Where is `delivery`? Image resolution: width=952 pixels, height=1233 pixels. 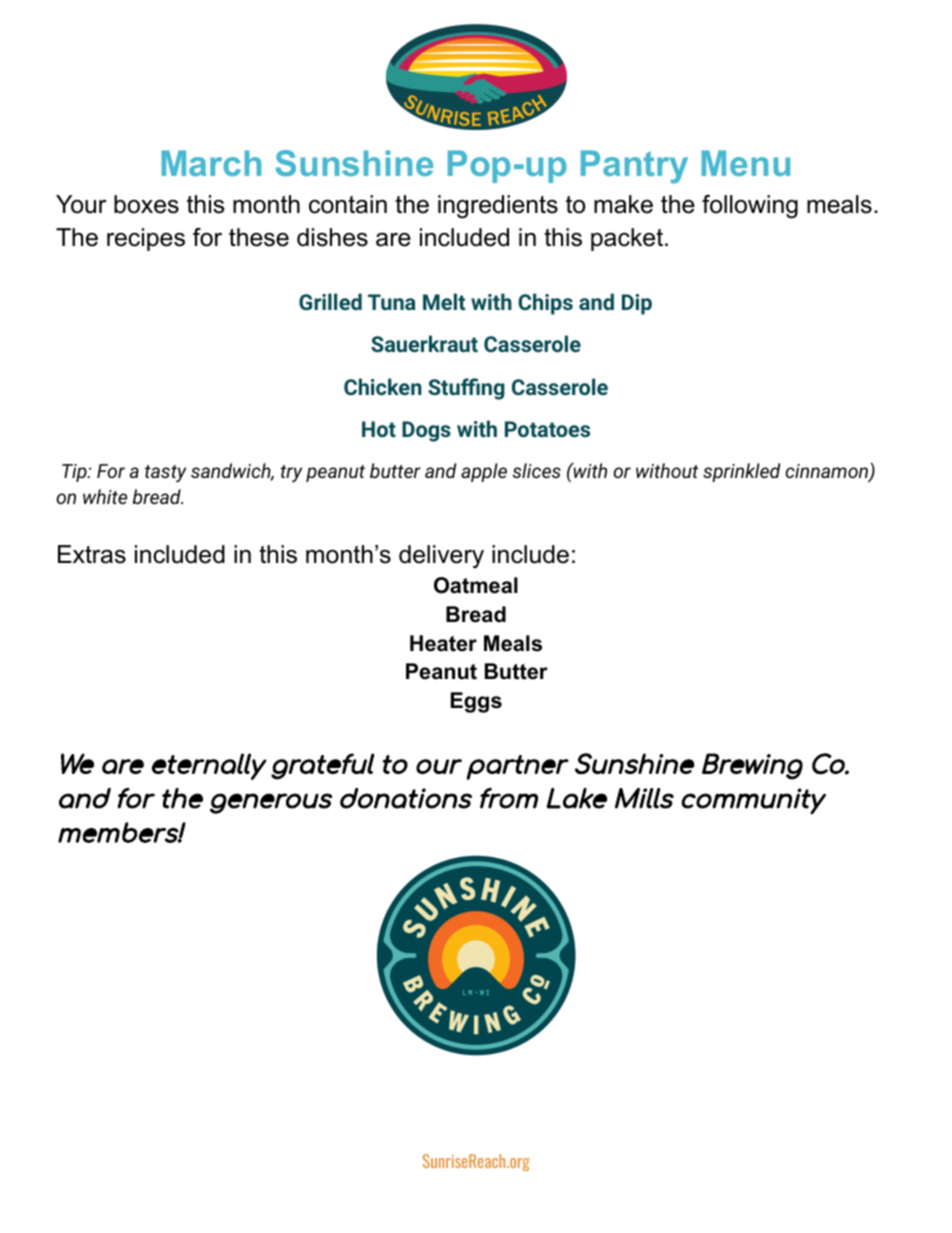 delivery is located at coordinates (441, 557).
